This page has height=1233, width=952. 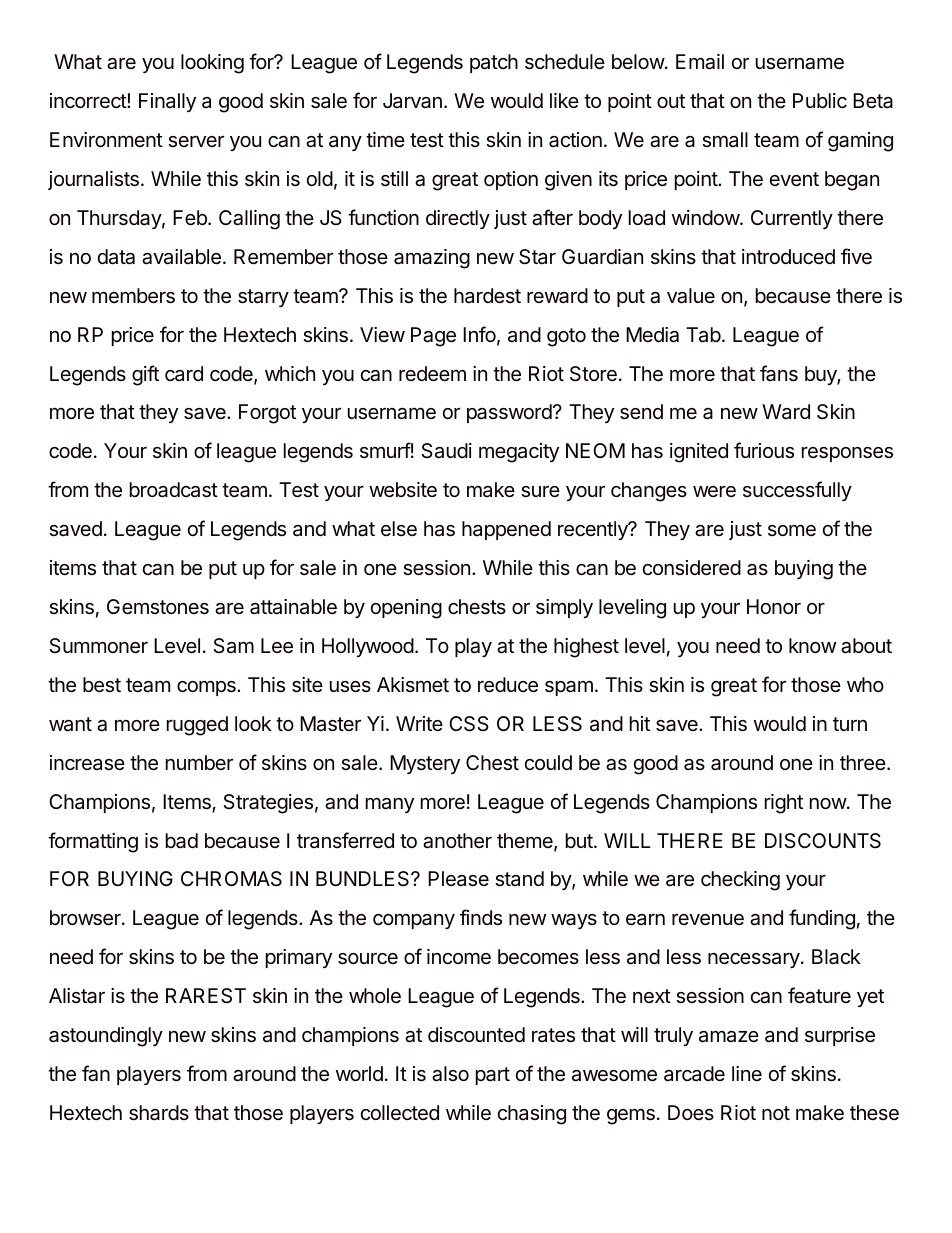 I want to click on password, so click(x=509, y=413).
